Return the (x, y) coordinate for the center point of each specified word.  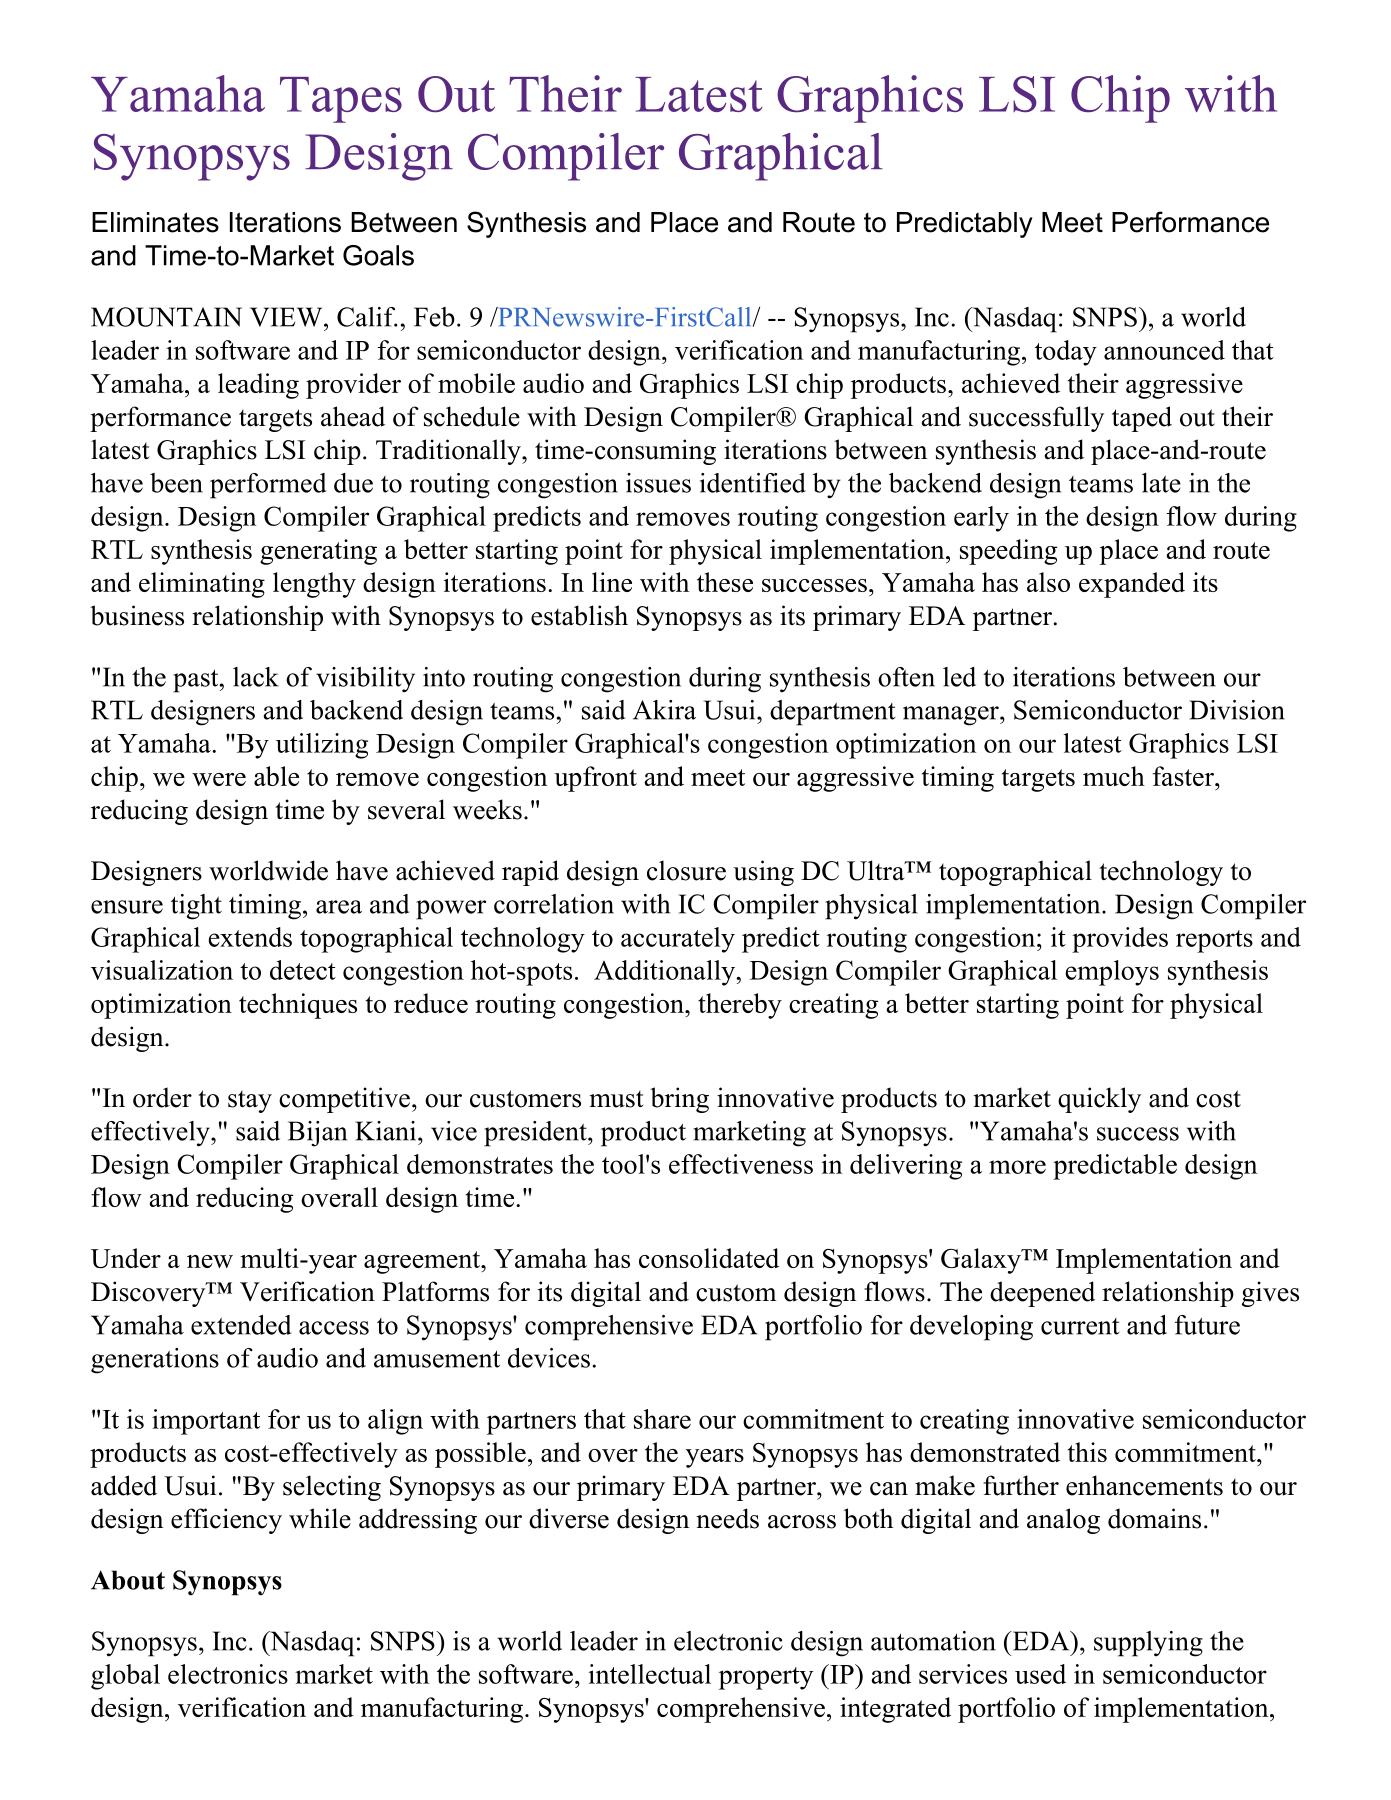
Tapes (341, 100)
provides (1120, 940)
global (125, 1677)
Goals (378, 255)
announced (1164, 350)
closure (686, 870)
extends (250, 937)
